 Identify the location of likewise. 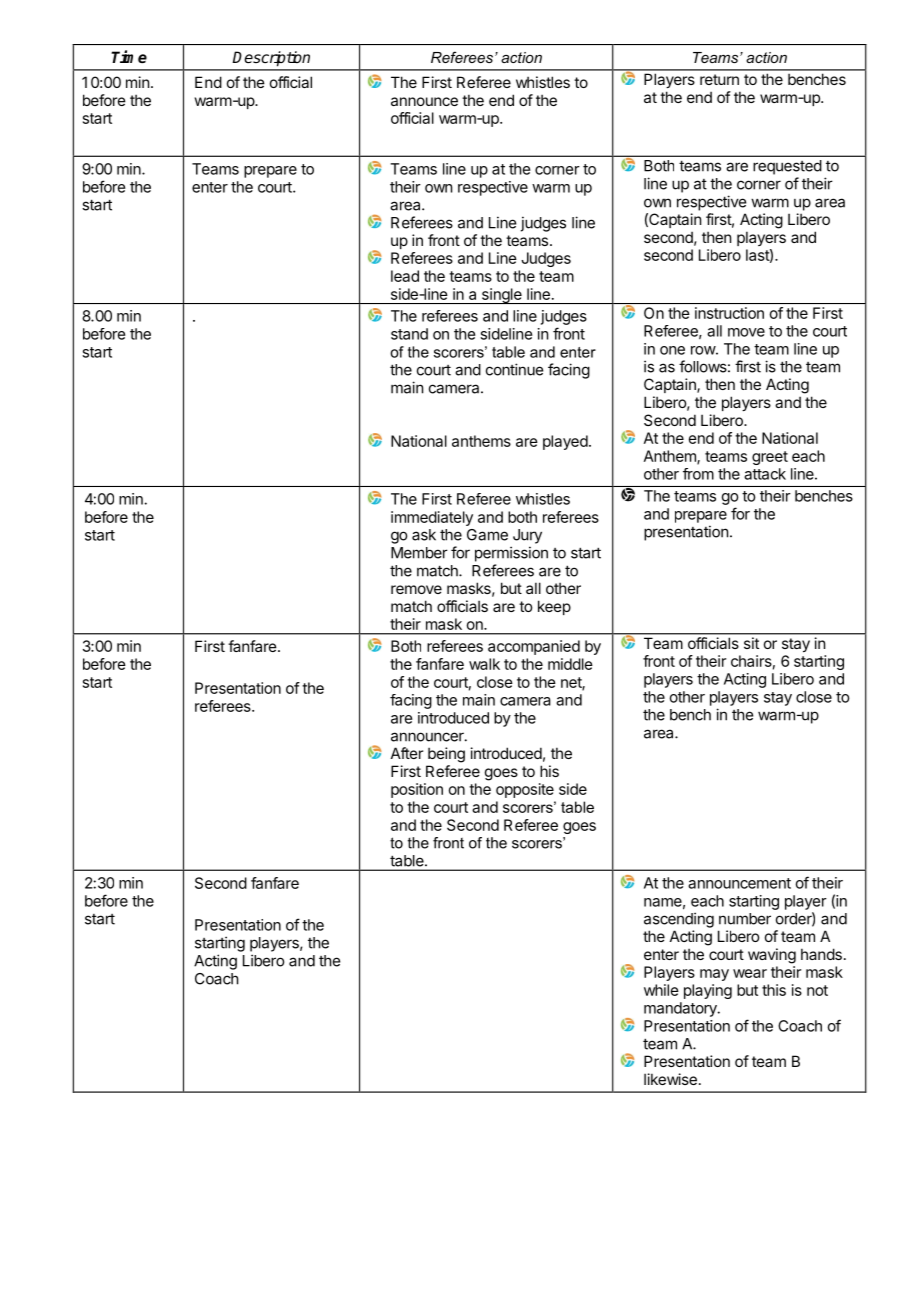
(670, 1079).
